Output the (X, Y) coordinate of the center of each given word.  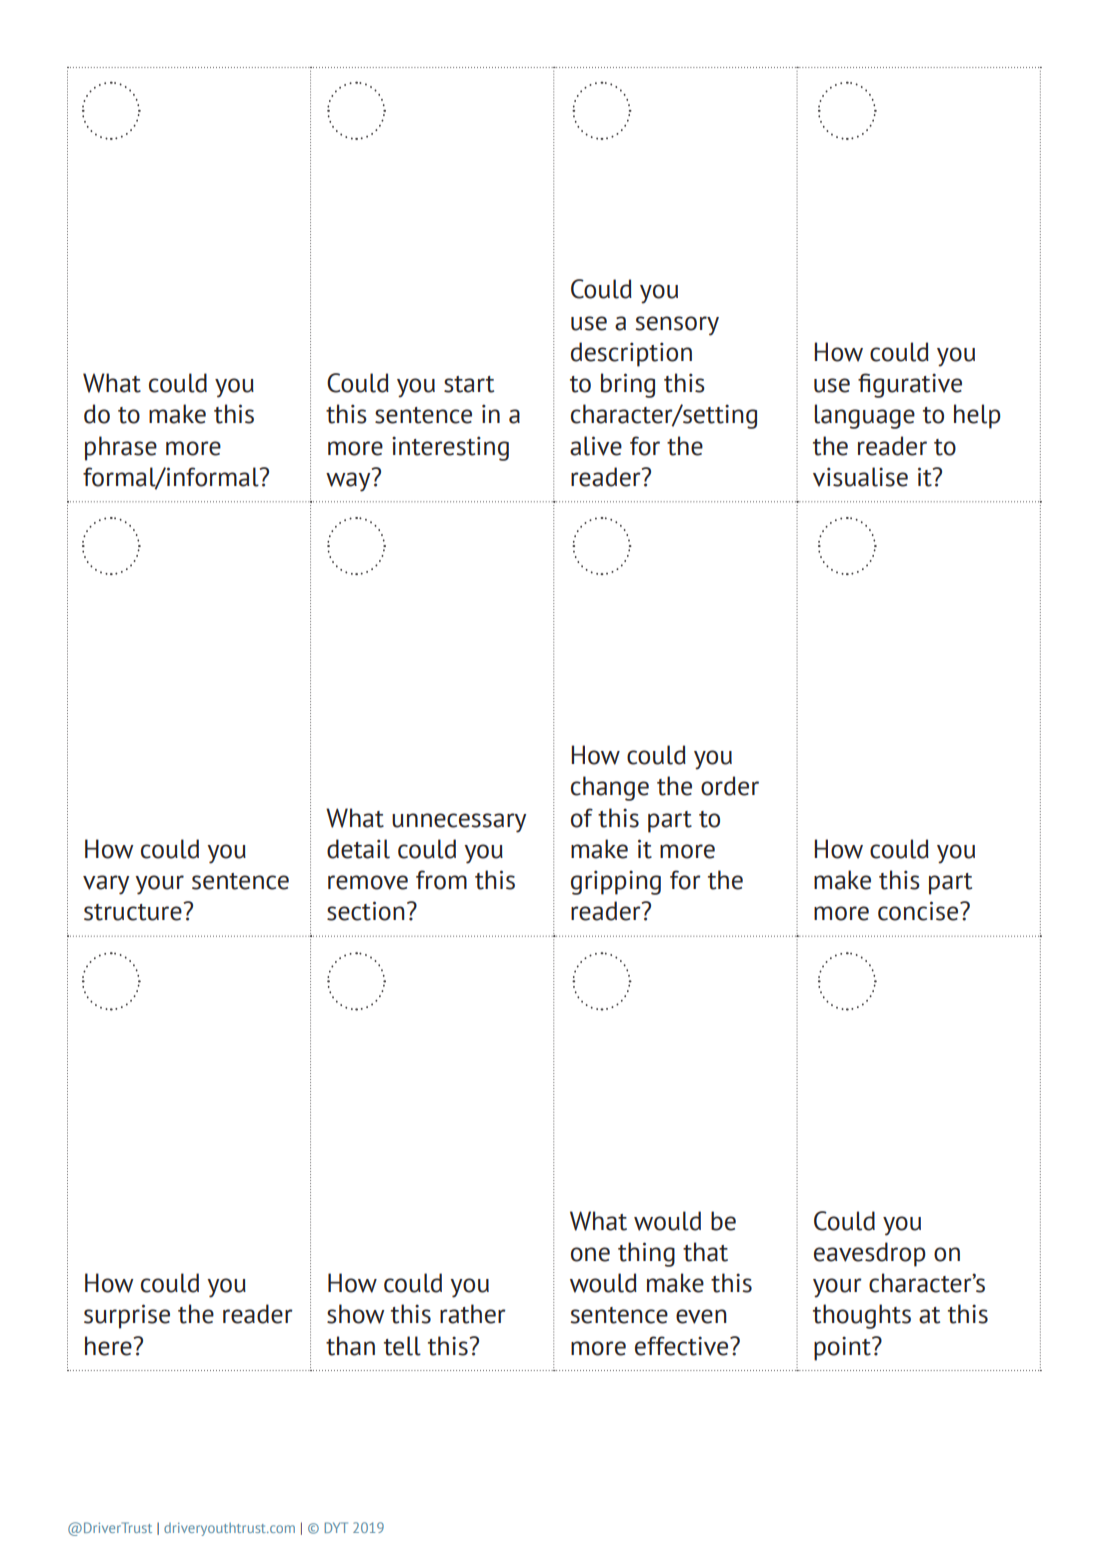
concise (919, 911)
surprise (127, 1316)
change (610, 788)
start (469, 384)
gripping (616, 882)
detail (358, 849)
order (730, 786)
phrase (121, 448)
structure (134, 911)
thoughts (862, 1316)
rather (473, 1314)
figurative (910, 385)
